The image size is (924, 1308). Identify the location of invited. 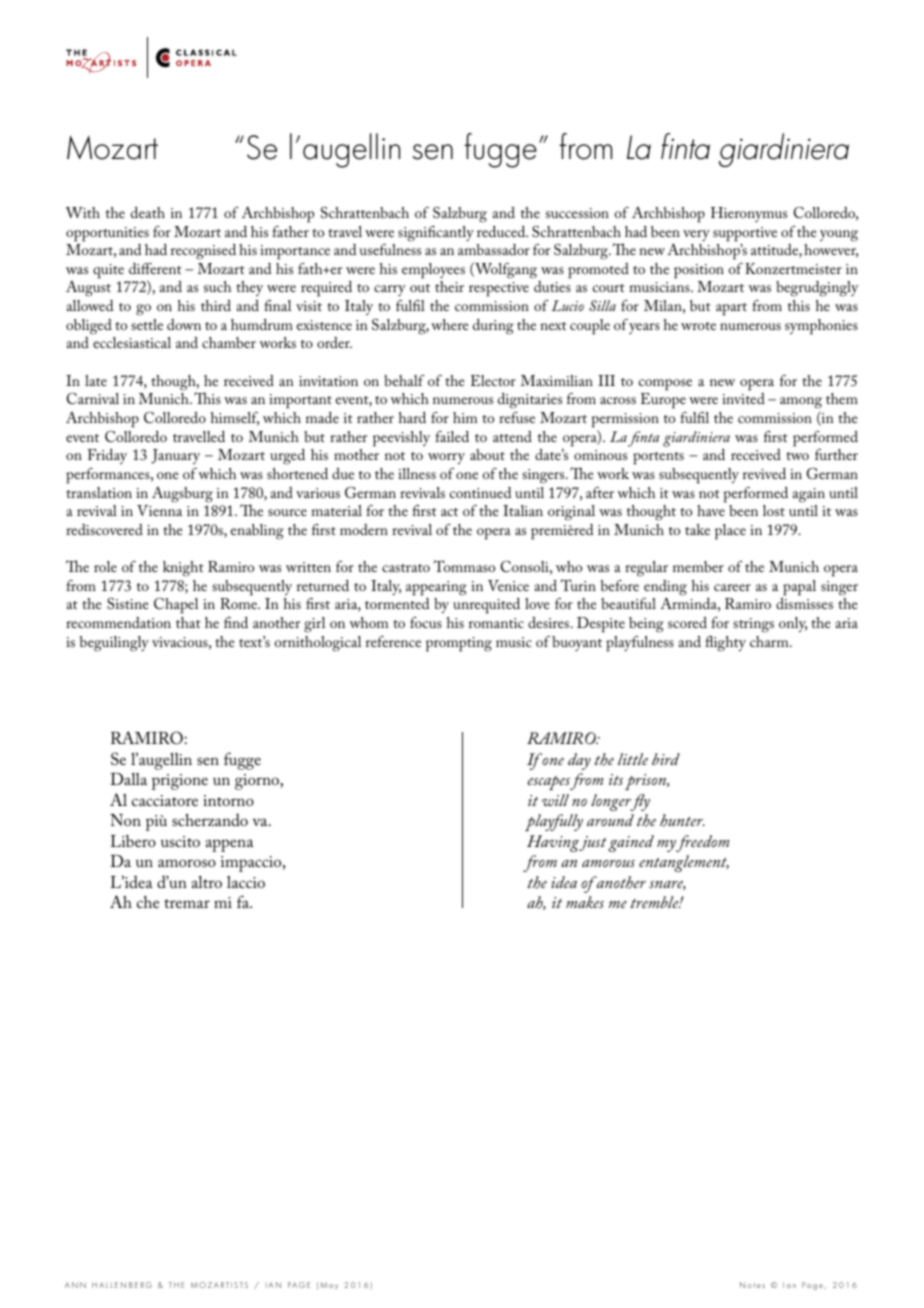
(743, 398).
